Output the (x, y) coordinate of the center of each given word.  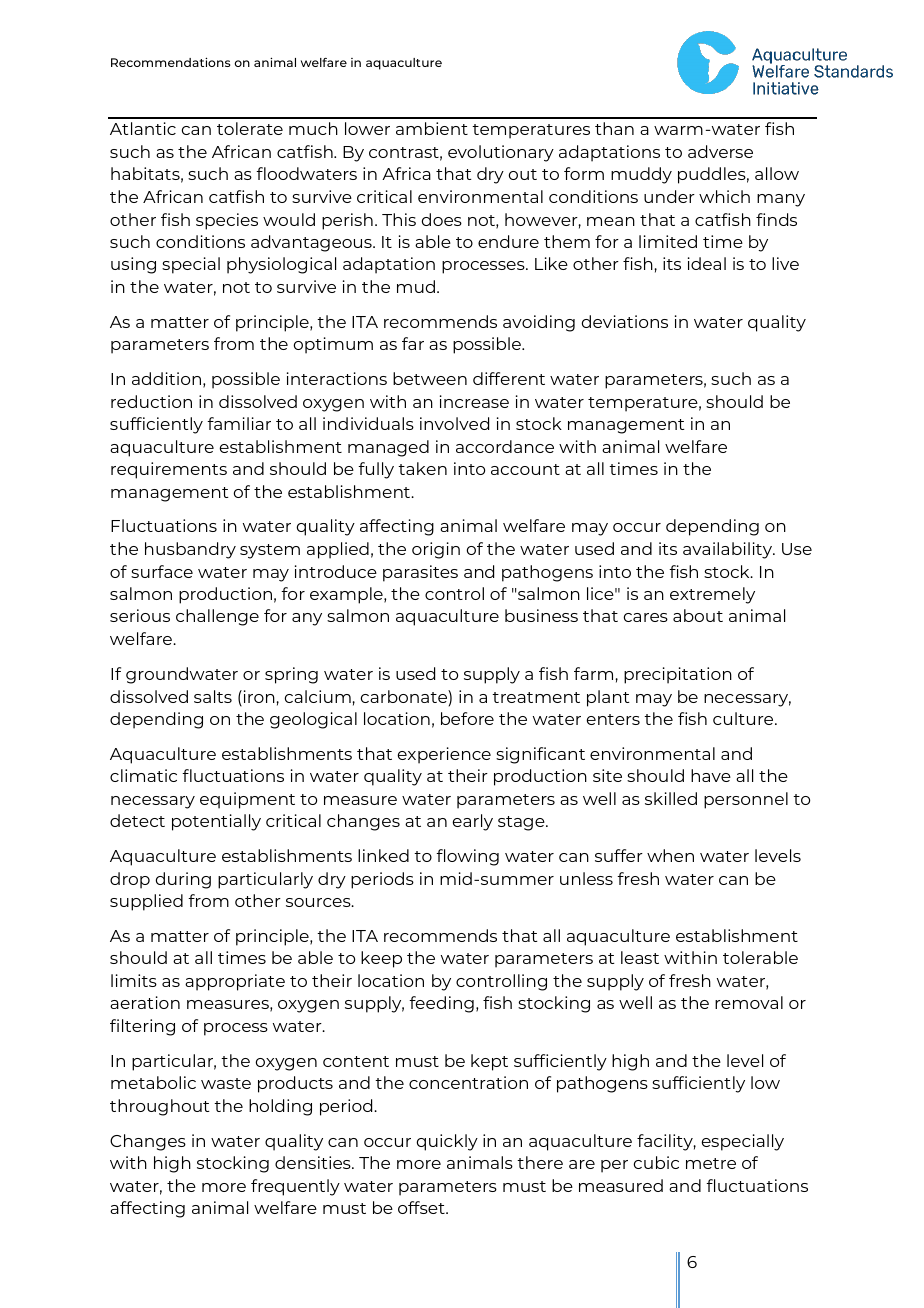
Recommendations (171, 62)
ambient (432, 128)
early (473, 822)
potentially (216, 822)
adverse (720, 151)
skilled (671, 798)
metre (711, 1163)
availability (729, 550)
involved (454, 423)
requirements (169, 470)
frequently (295, 1187)
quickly (447, 1142)
